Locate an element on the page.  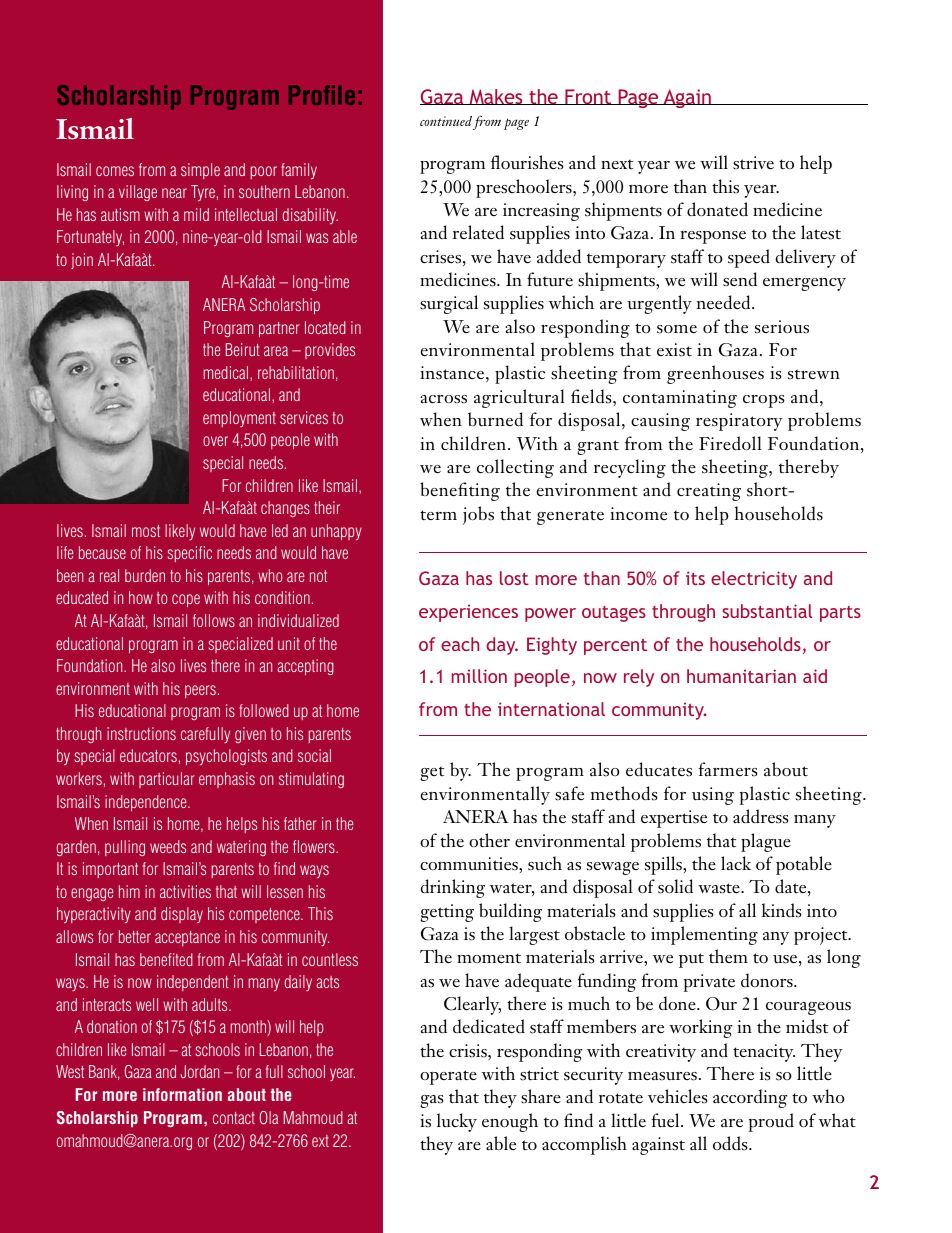
display is located at coordinates (182, 915).
